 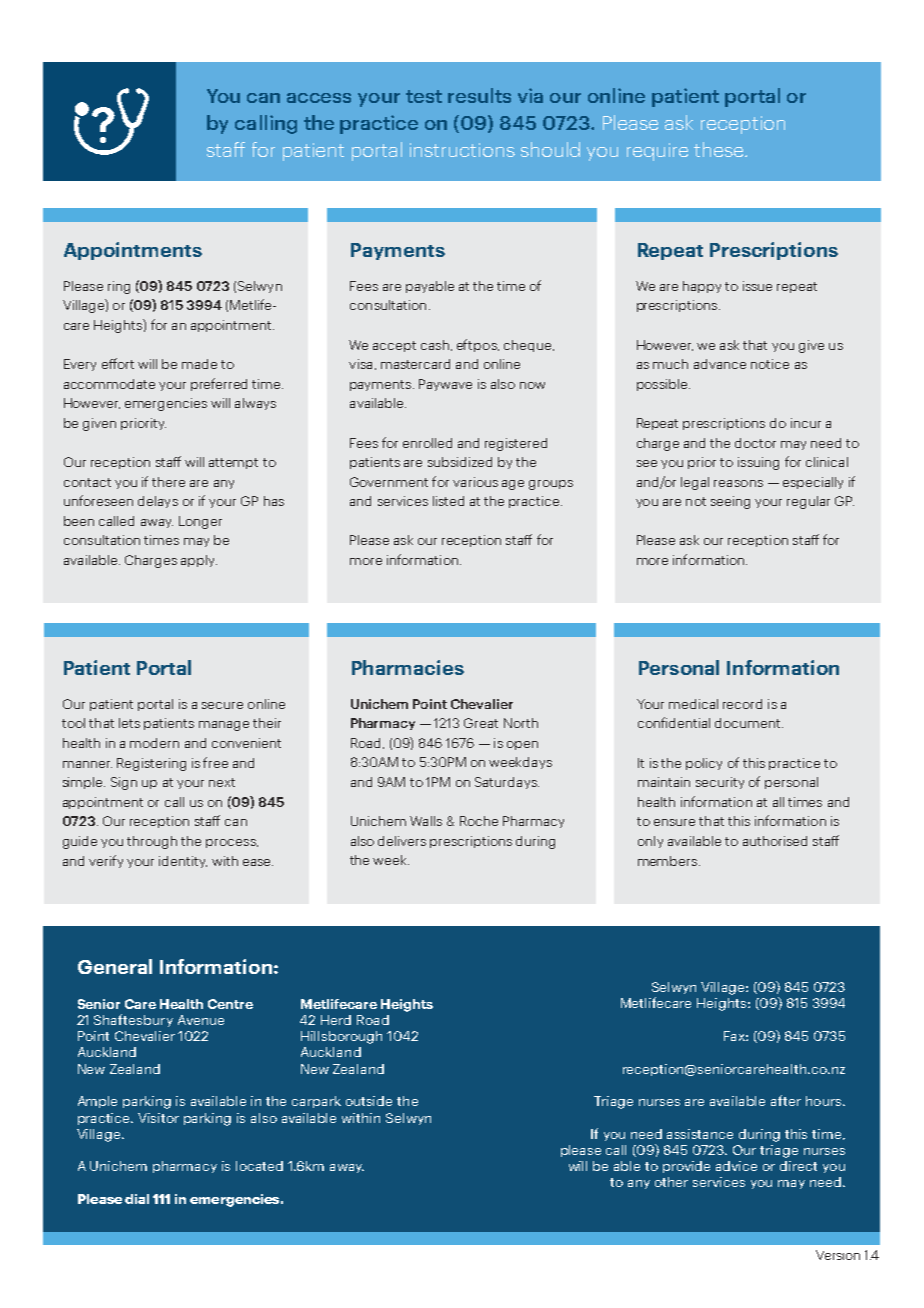 What do you see at coordinates (402, 841) in the screenshot?
I see `delivers` at bounding box center [402, 841].
